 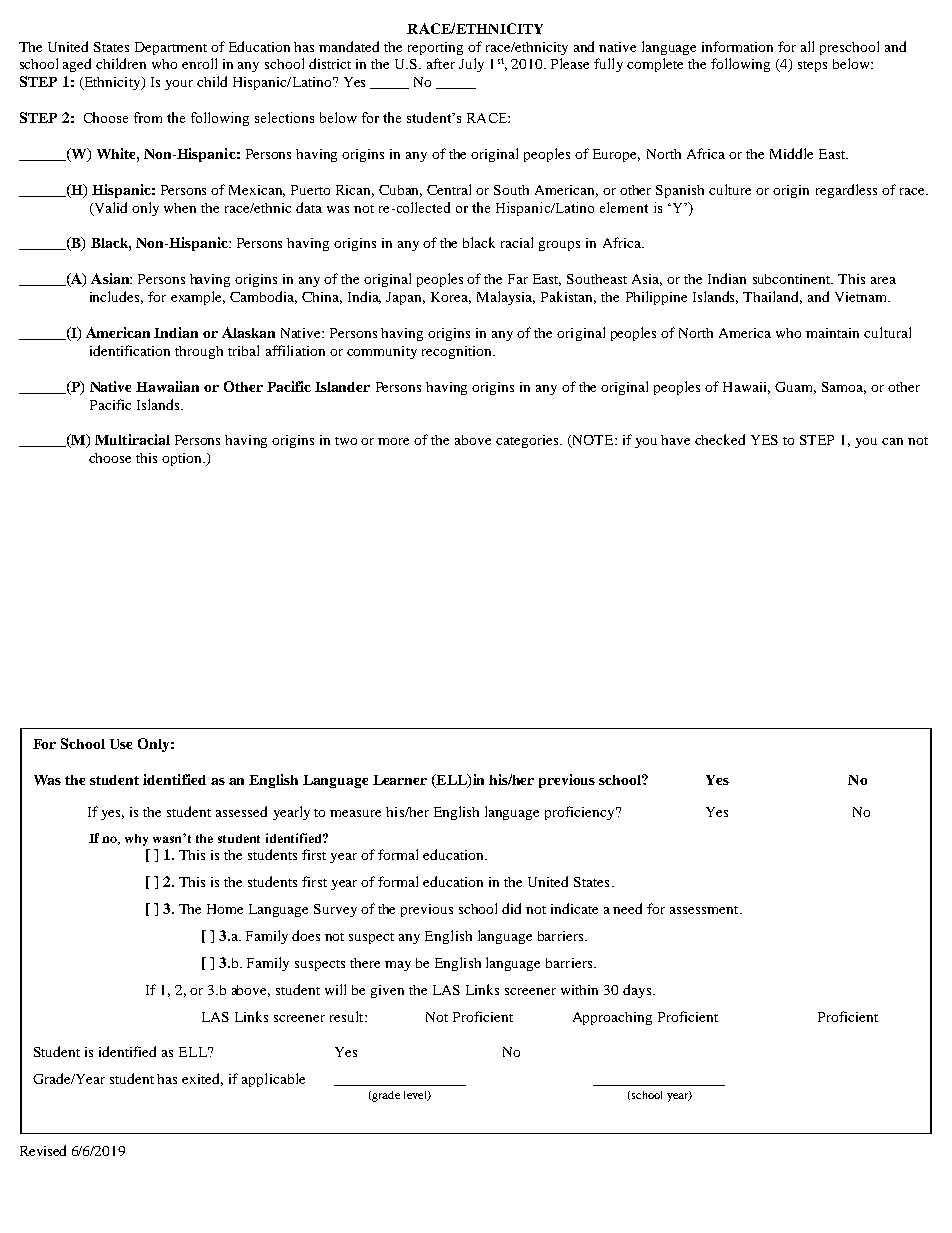 I want to click on your, so click(x=179, y=85).
